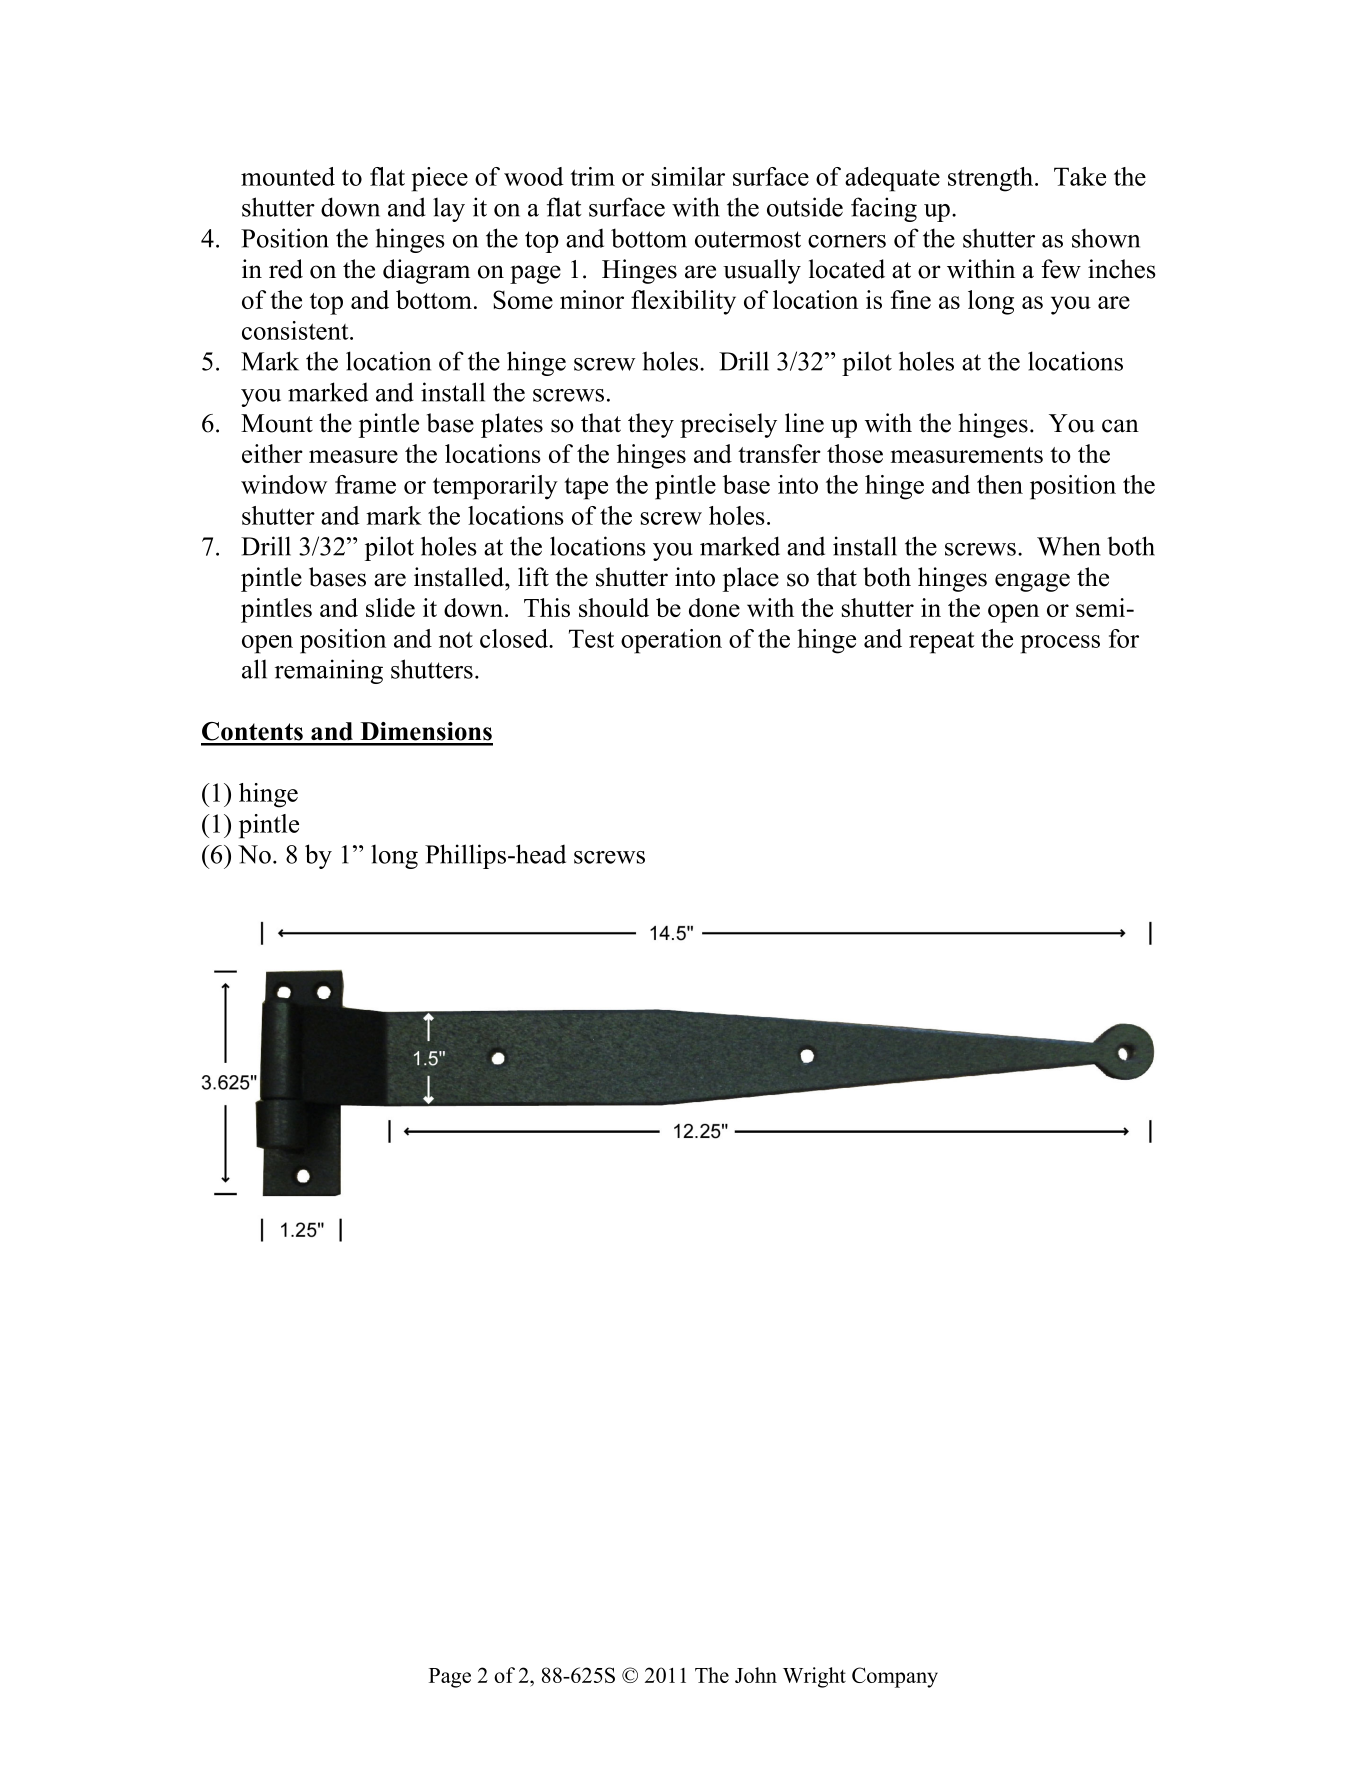 Image resolution: width=1367 pixels, height=1768 pixels. What do you see at coordinates (456, 639) in the document?
I see `not` at bounding box center [456, 639].
